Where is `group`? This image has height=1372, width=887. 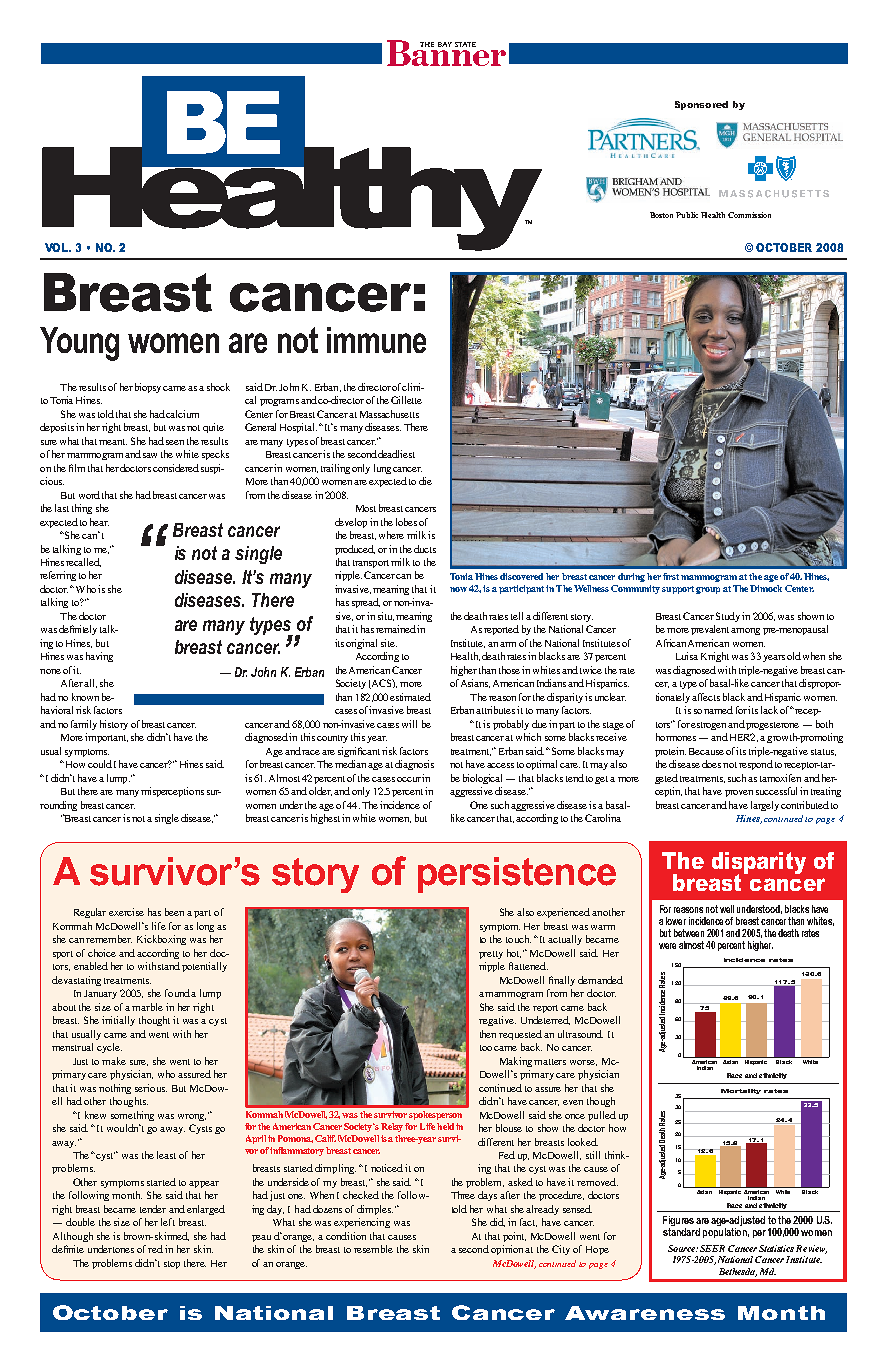
group is located at coordinates (708, 590).
